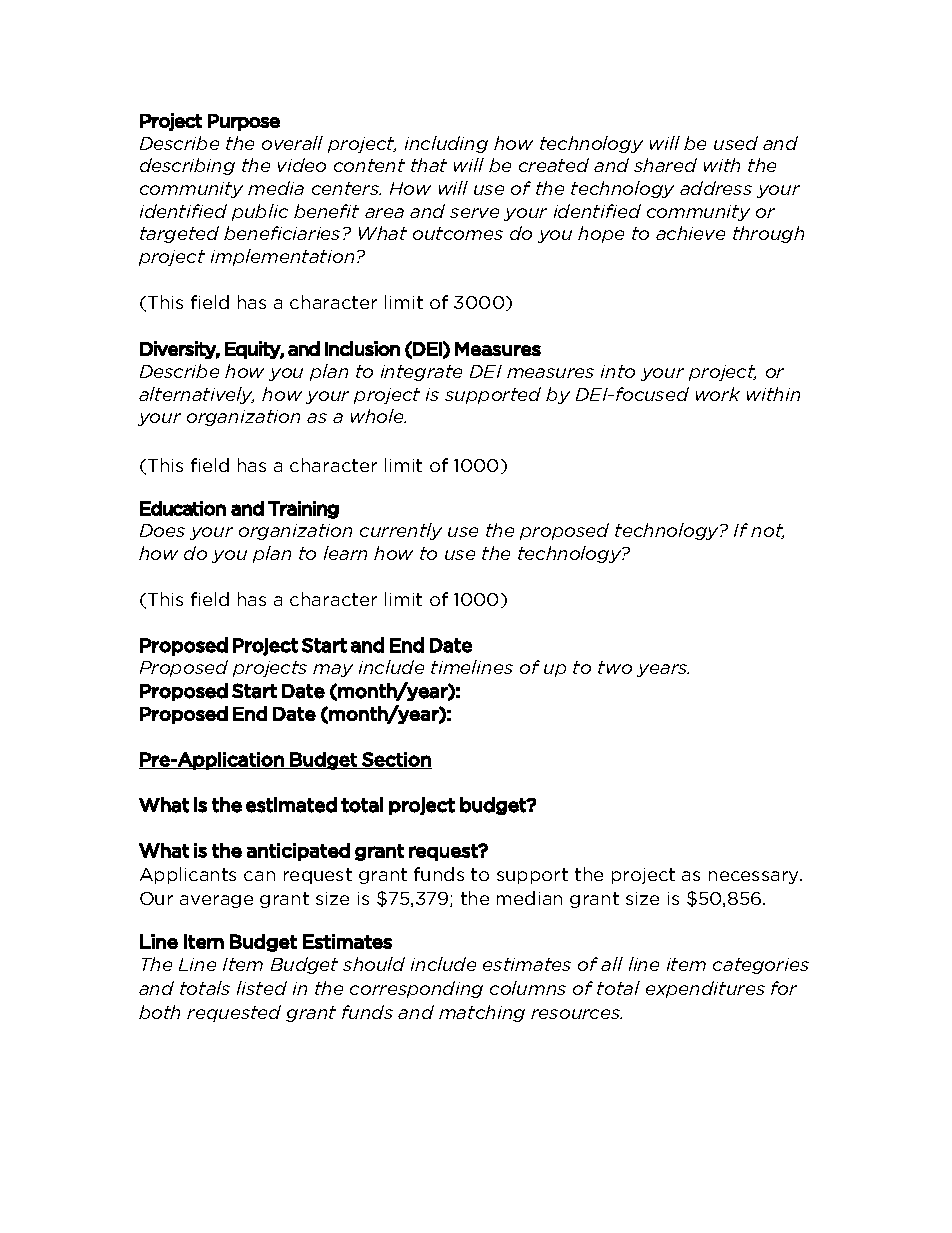 The image size is (952, 1233). What do you see at coordinates (262, 988) in the screenshot?
I see `listed` at bounding box center [262, 988].
